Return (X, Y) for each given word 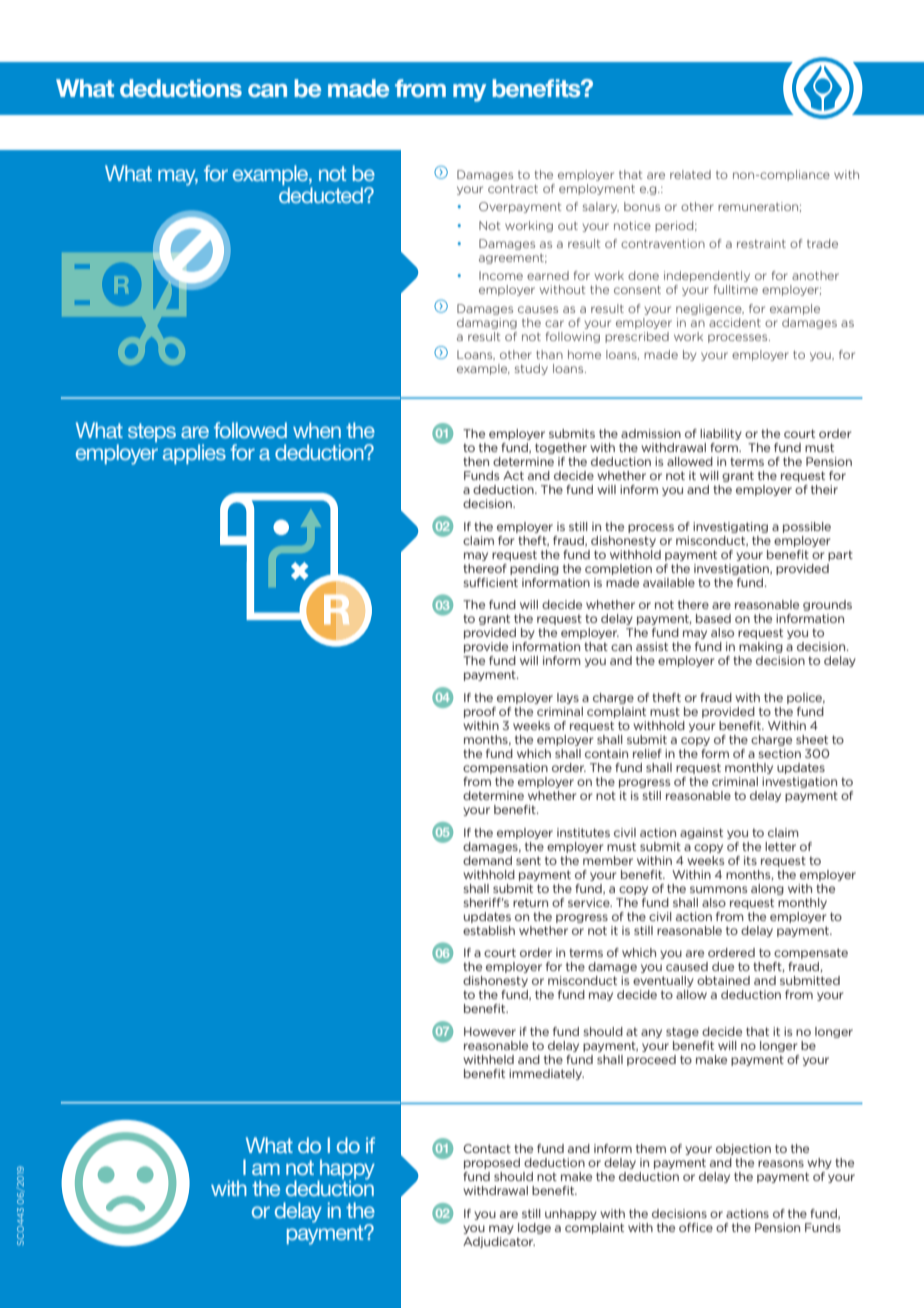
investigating (730, 527)
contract (513, 189)
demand (487, 860)
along (767, 889)
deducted (322, 195)
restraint (761, 243)
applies (194, 454)
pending (534, 569)
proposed (492, 1163)
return (530, 902)
